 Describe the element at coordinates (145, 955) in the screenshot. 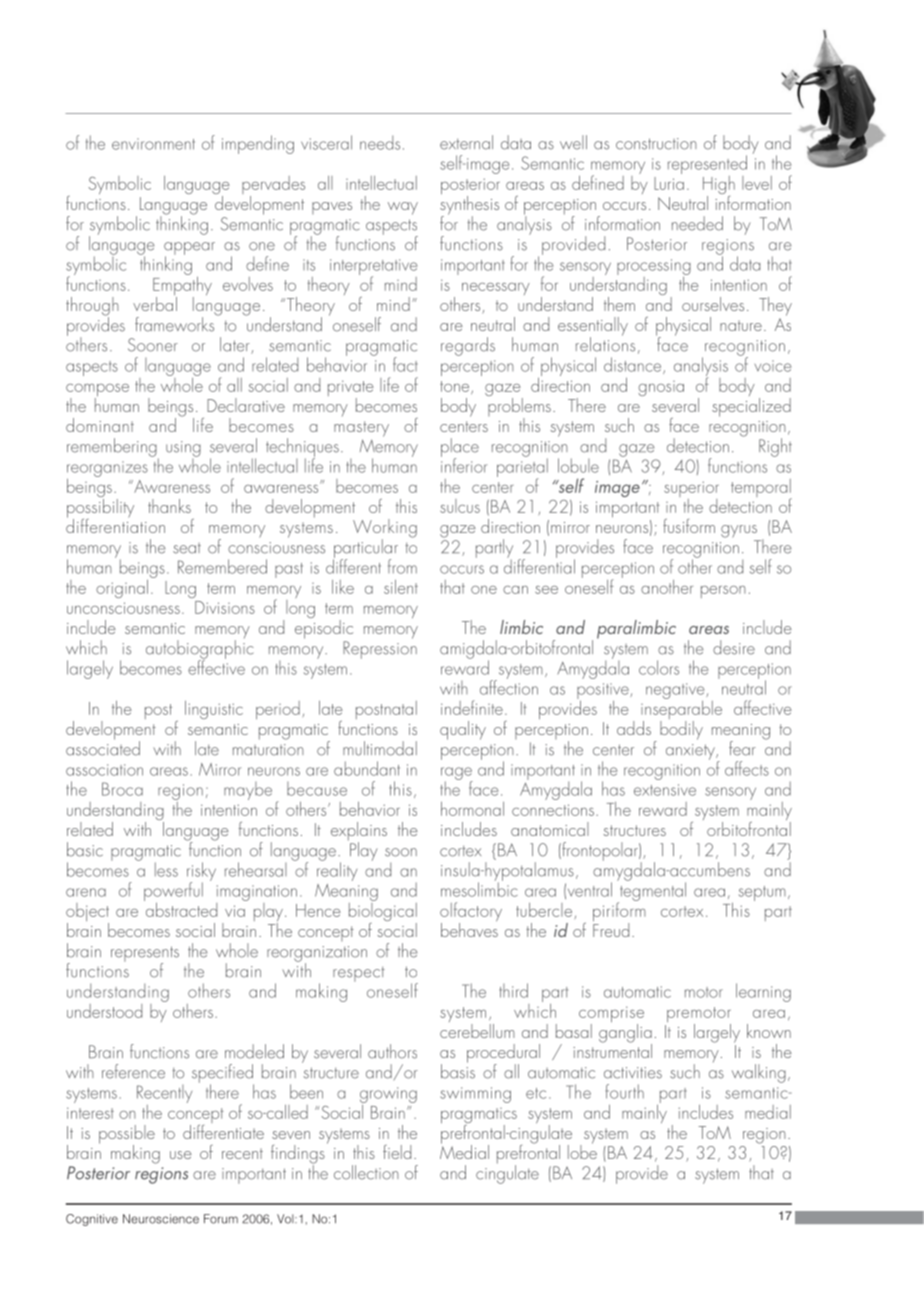

I see `represents` at that location.
